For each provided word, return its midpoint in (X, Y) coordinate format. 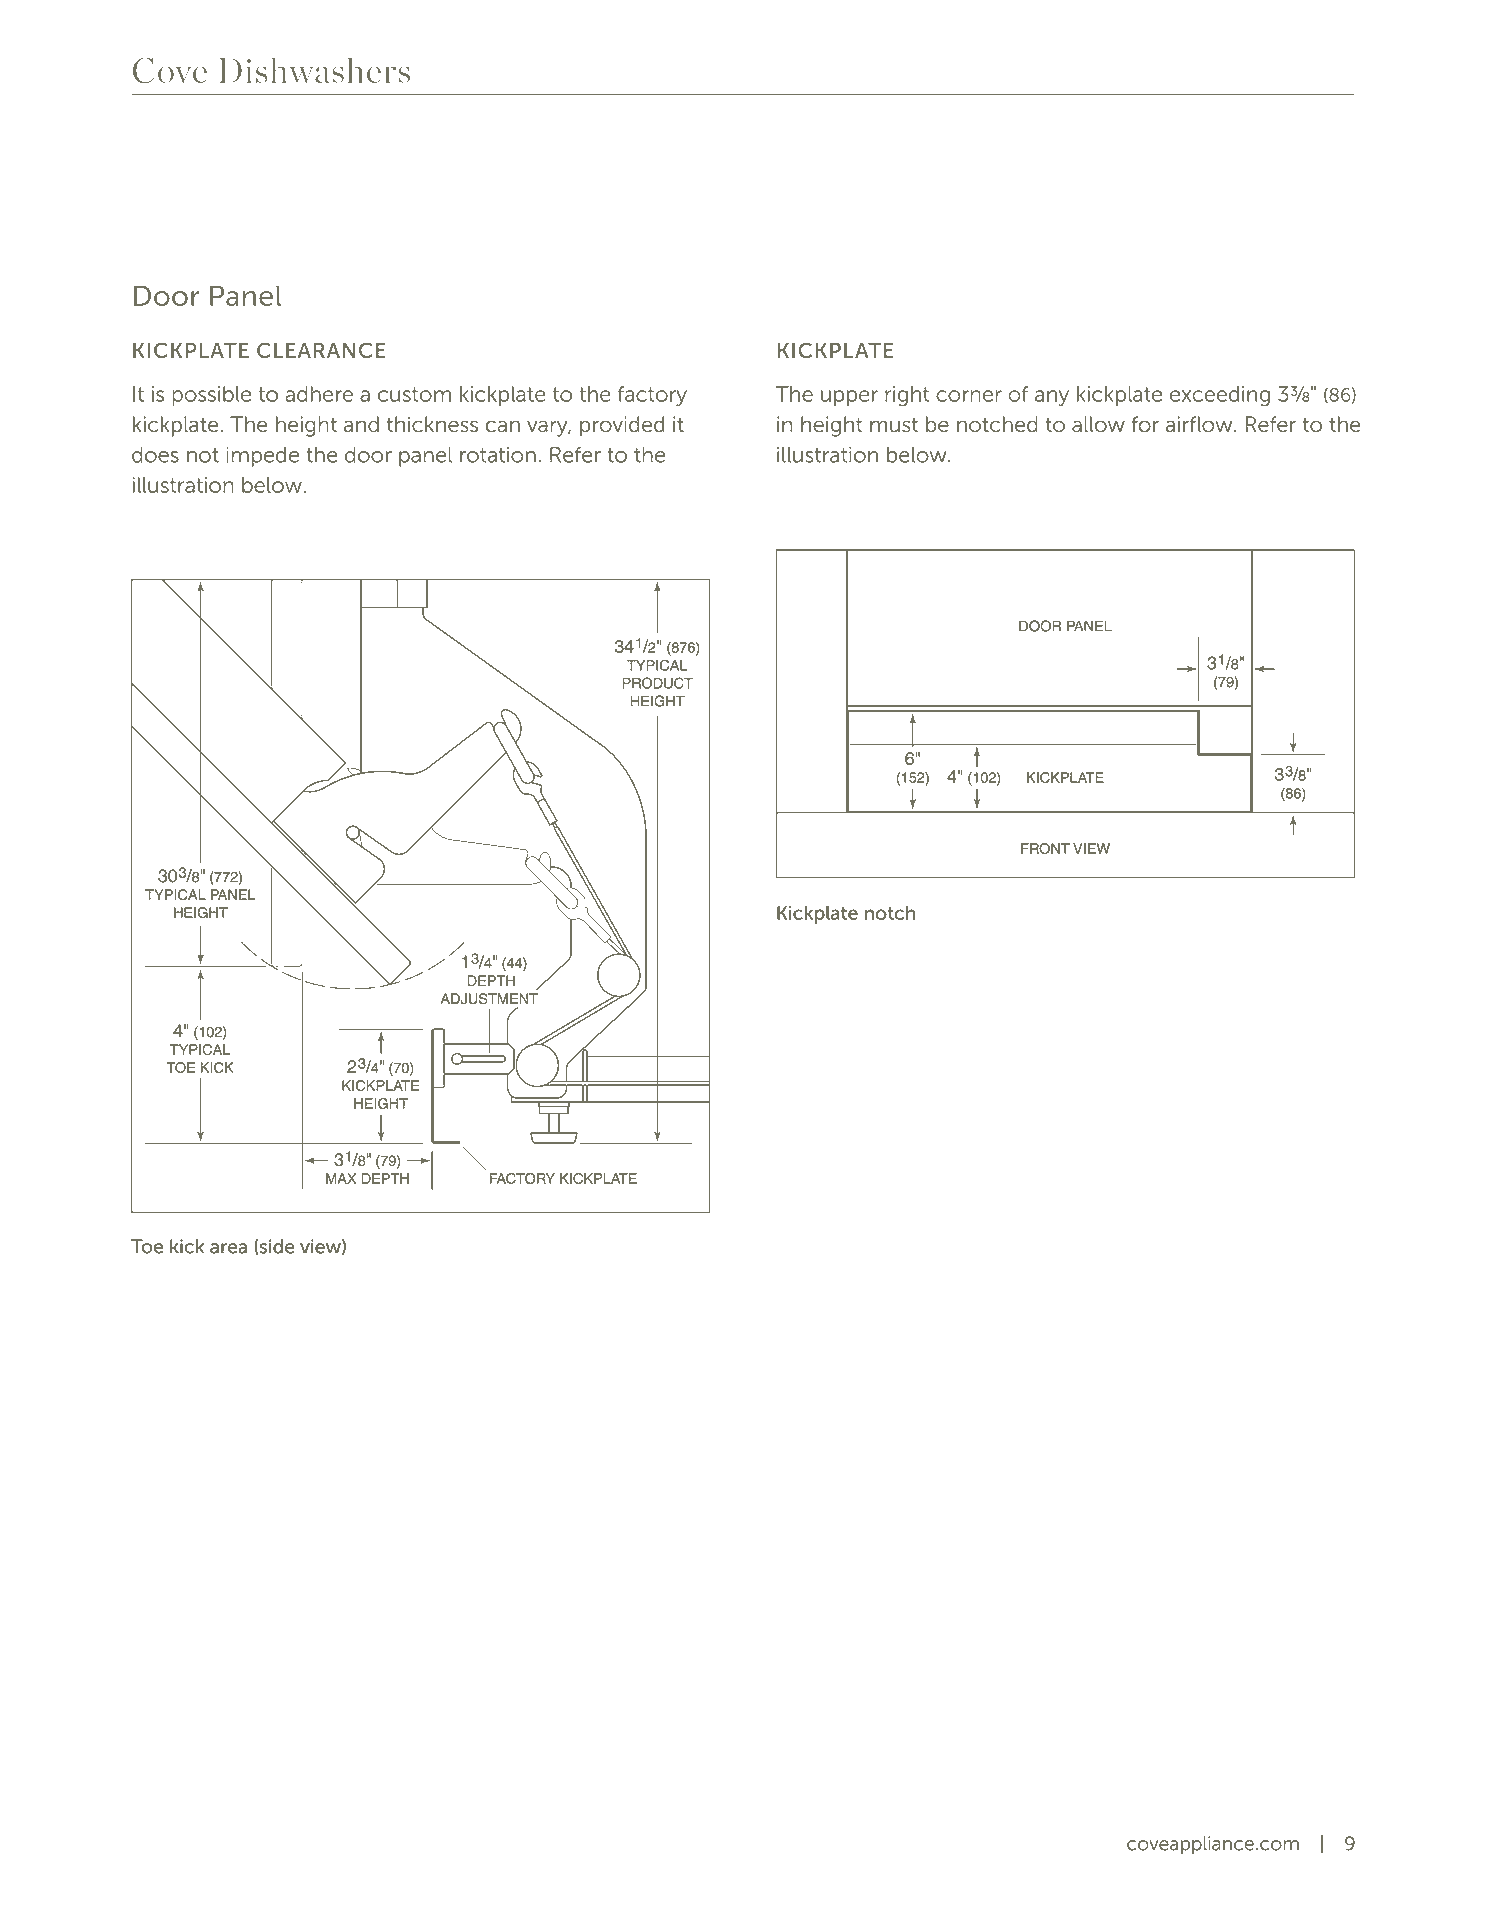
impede (262, 457)
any (1052, 398)
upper (849, 398)
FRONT (1045, 848)
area (228, 1248)
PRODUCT (657, 683)
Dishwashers (314, 70)
